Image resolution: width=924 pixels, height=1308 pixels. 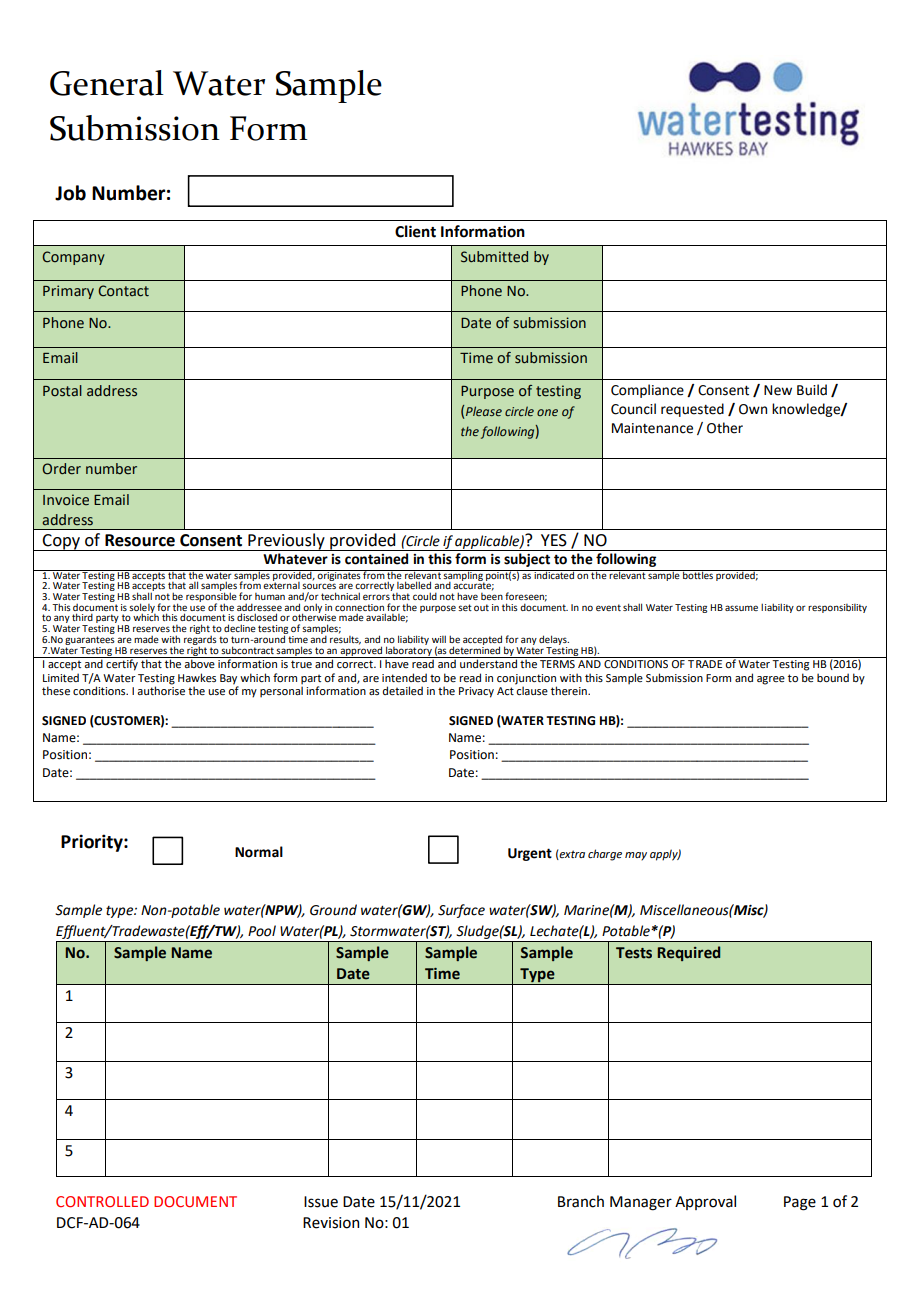 I want to click on Own, so click(x=753, y=409).
